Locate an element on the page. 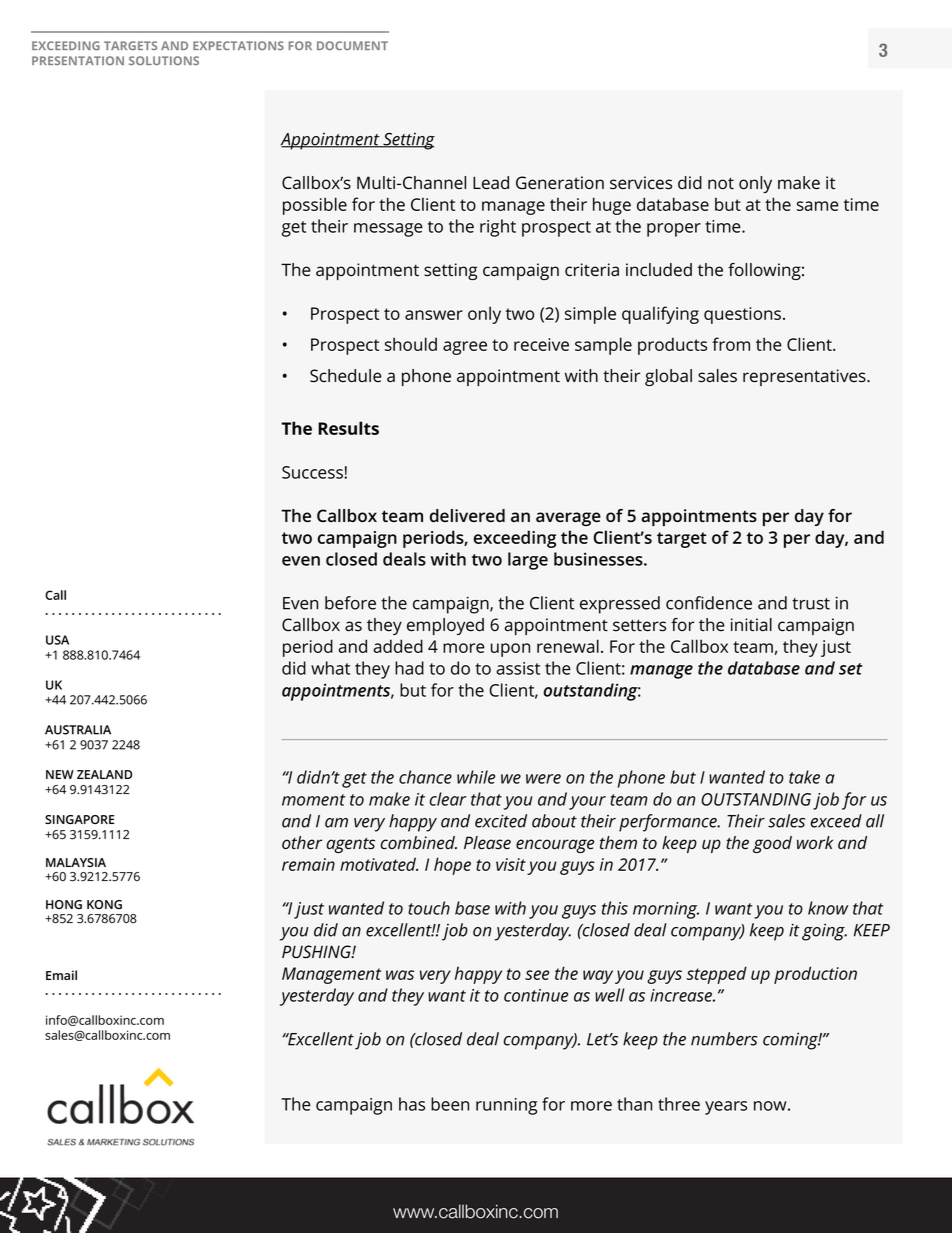 This page has width=952, height=1233. confidence is located at coordinates (709, 603).
